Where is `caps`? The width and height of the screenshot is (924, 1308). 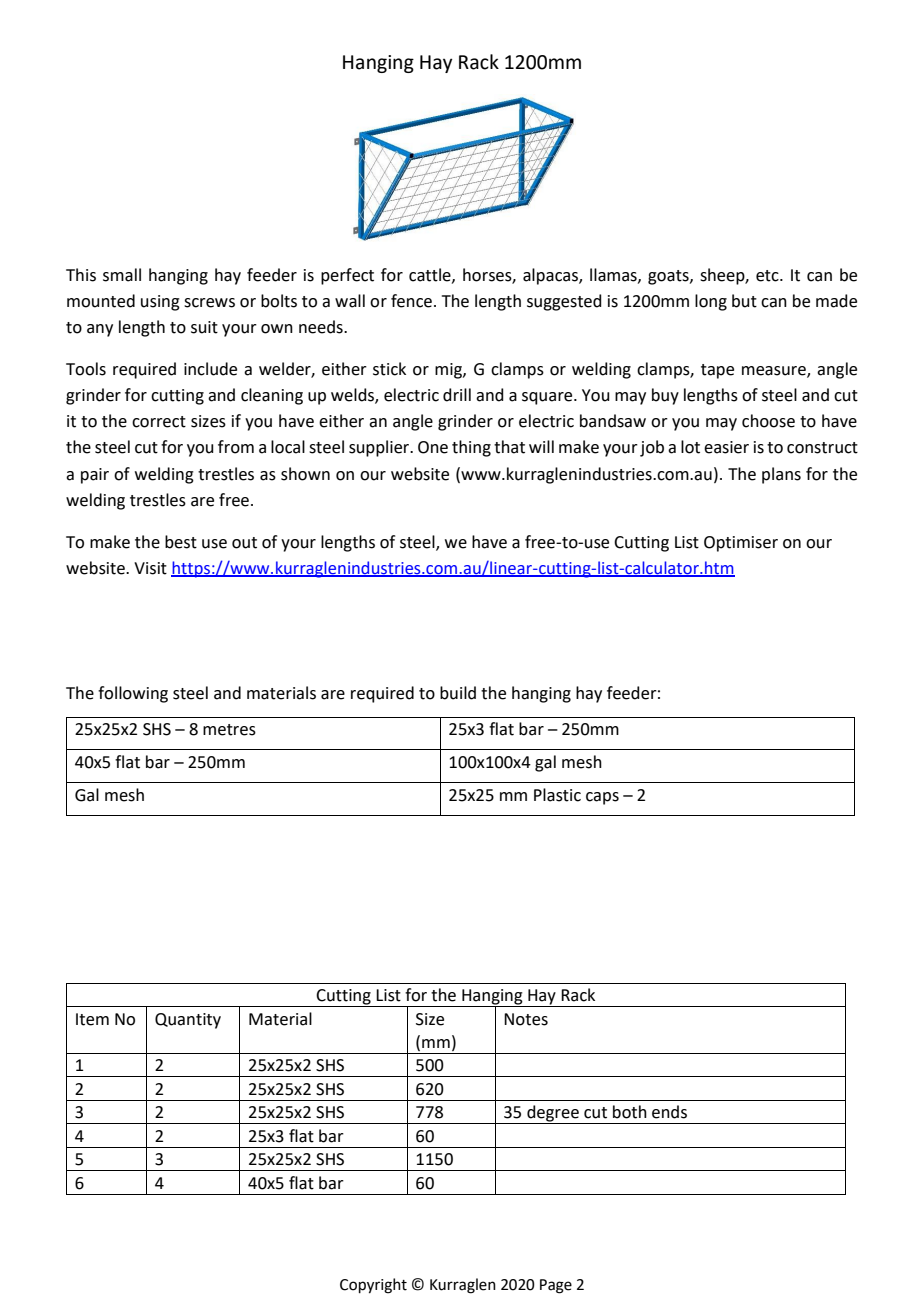 caps is located at coordinates (602, 798).
